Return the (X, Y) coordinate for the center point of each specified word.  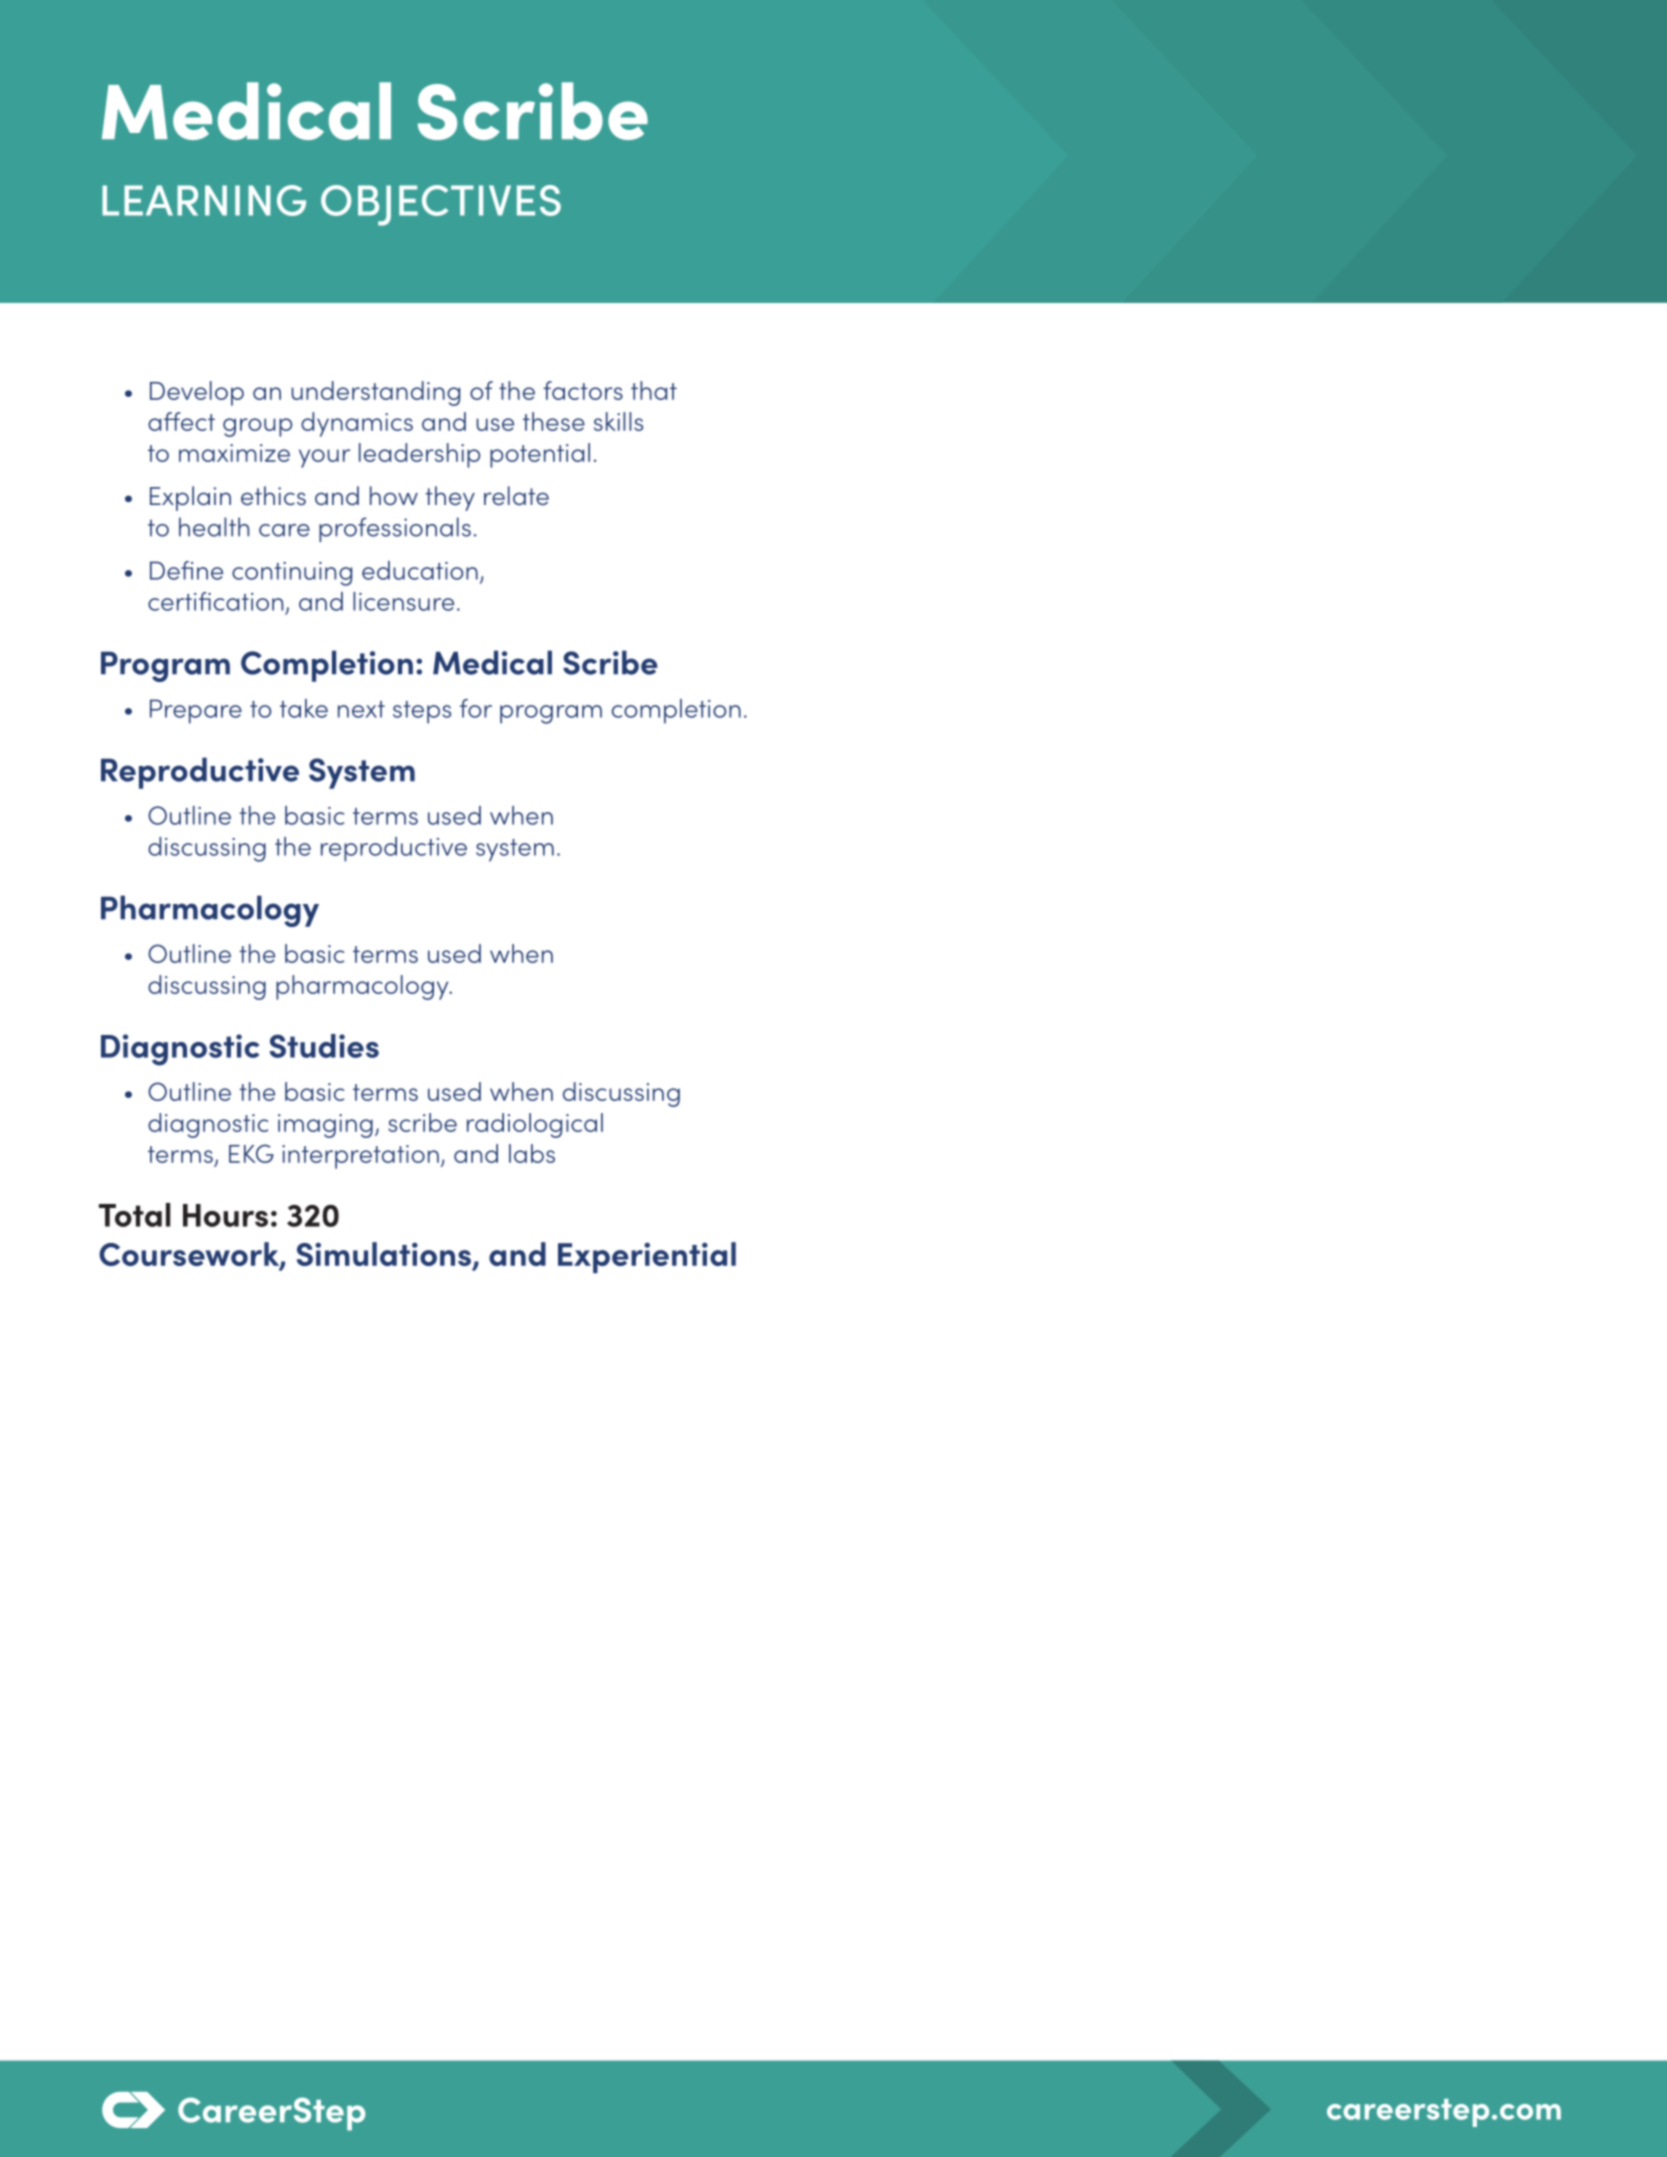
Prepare (196, 711)
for (476, 708)
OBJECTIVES (441, 205)
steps (422, 712)
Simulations (384, 1254)
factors (583, 390)
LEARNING (204, 200)
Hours (225, 1215)
